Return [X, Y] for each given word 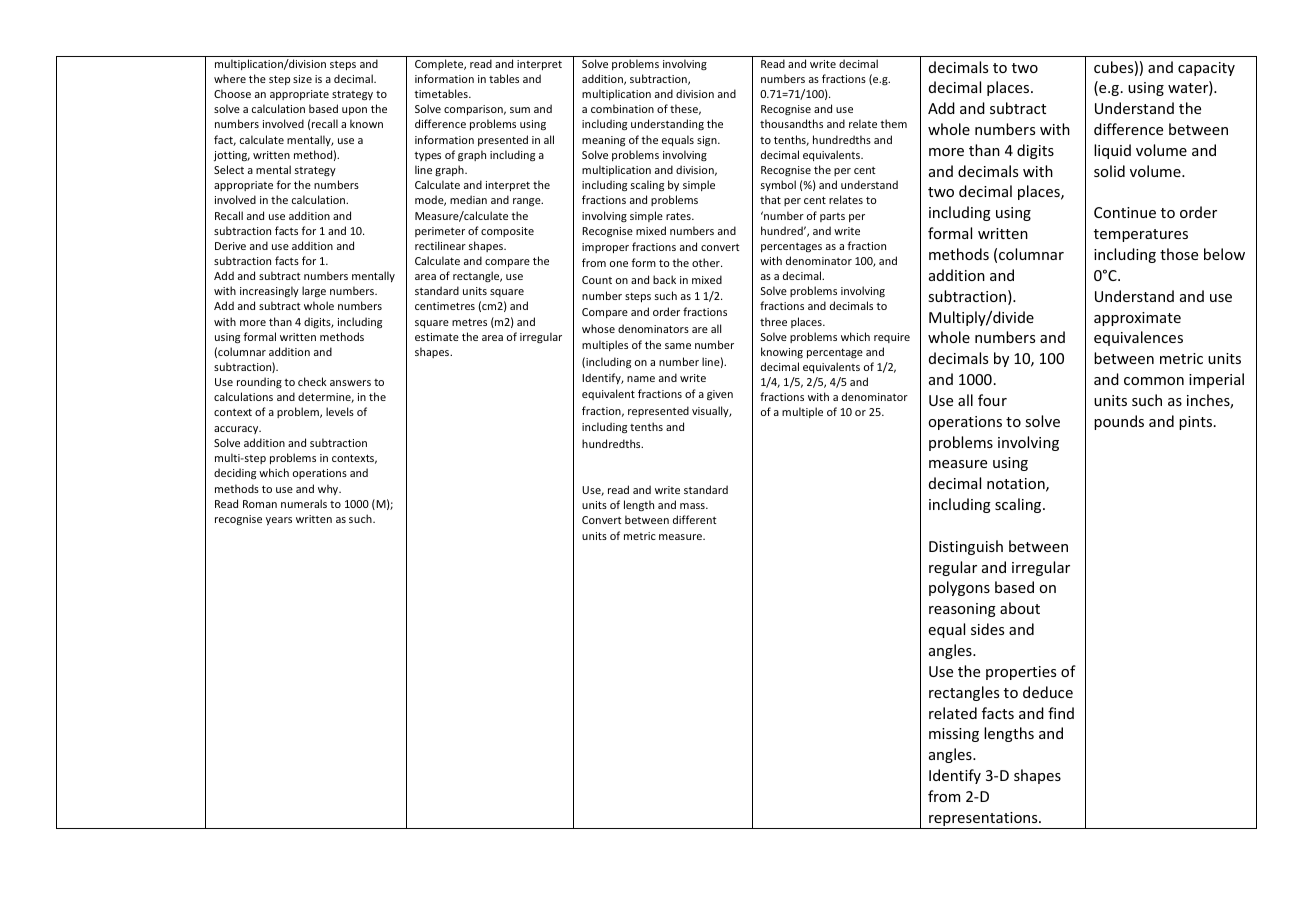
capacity [1206, 69]
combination [622, 108]
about [1020, 608]
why [329, 489]
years [279, 521]
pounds [1119, 422]
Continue [1125, 212]
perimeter [440, 232]
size [302, 79]
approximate [1137, 319]
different [695, 519]
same [678, 346]
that [770, 199]
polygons [959, 588]
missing [954, 735]
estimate [437, 337]
